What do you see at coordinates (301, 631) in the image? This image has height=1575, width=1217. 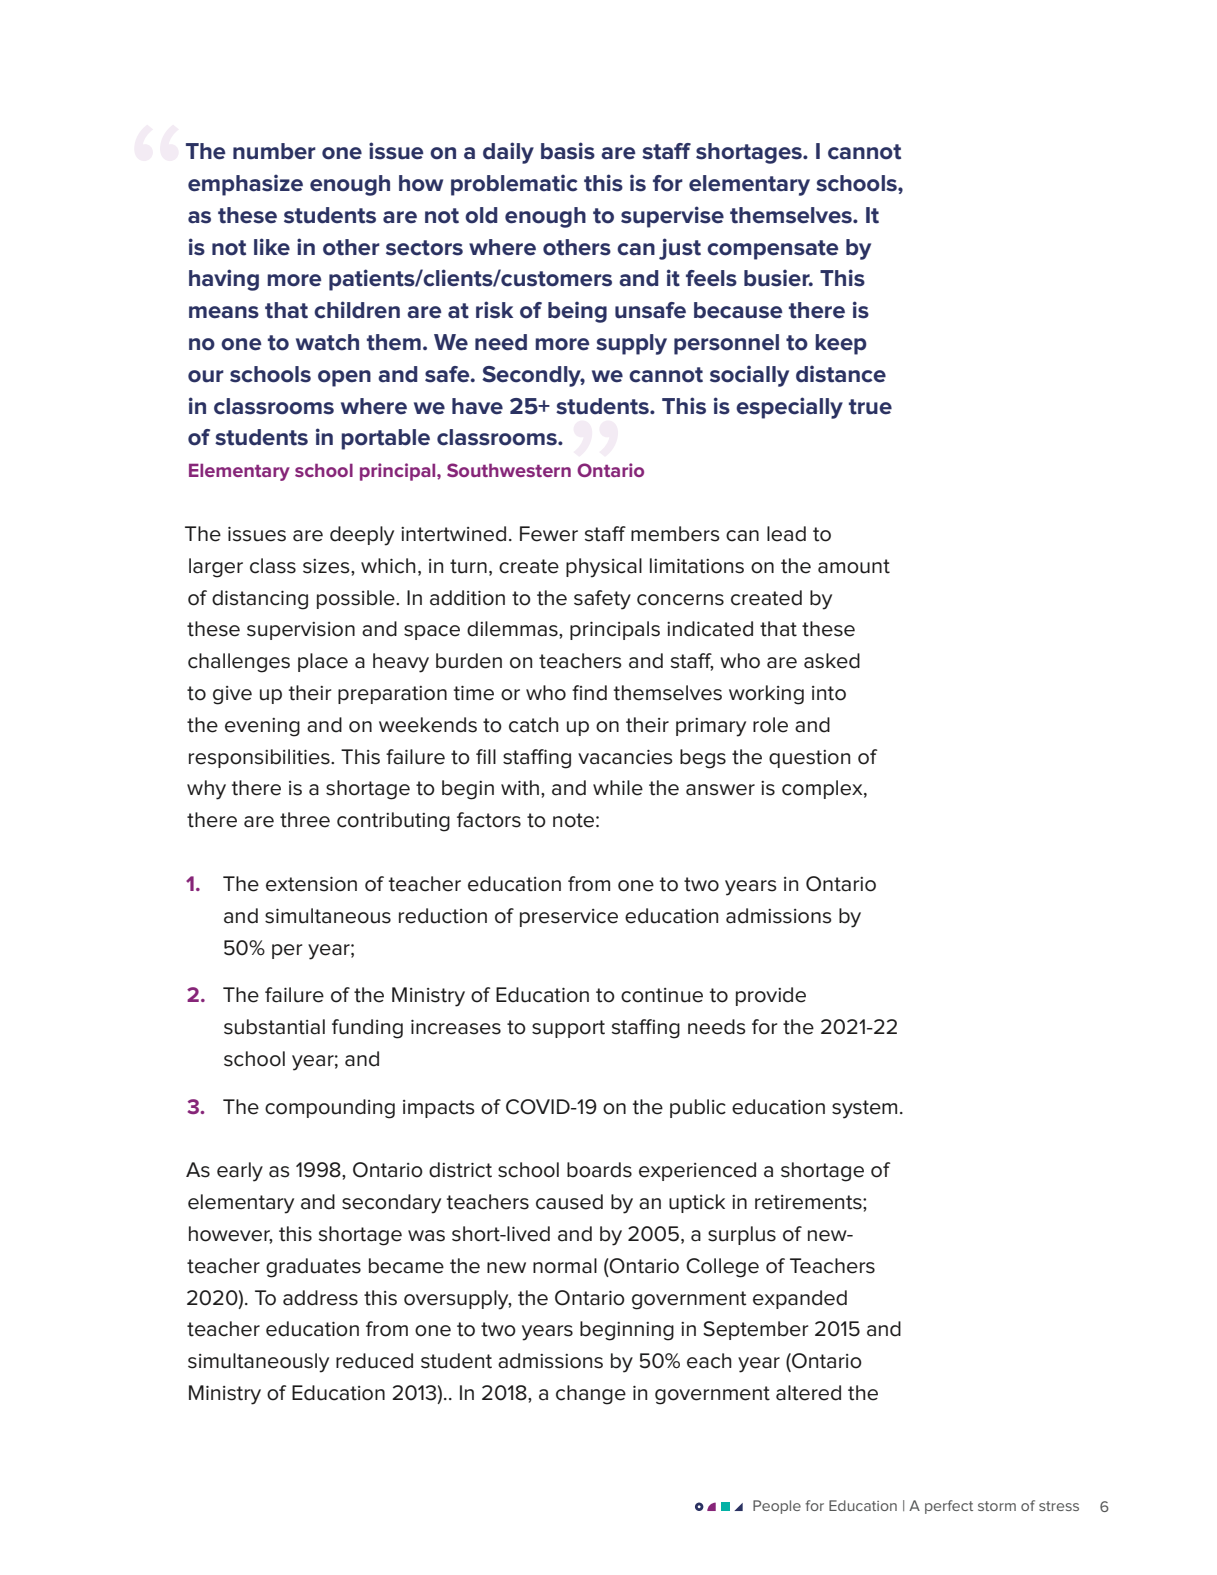 I see `supervision` at bounding box center [301, 631].
